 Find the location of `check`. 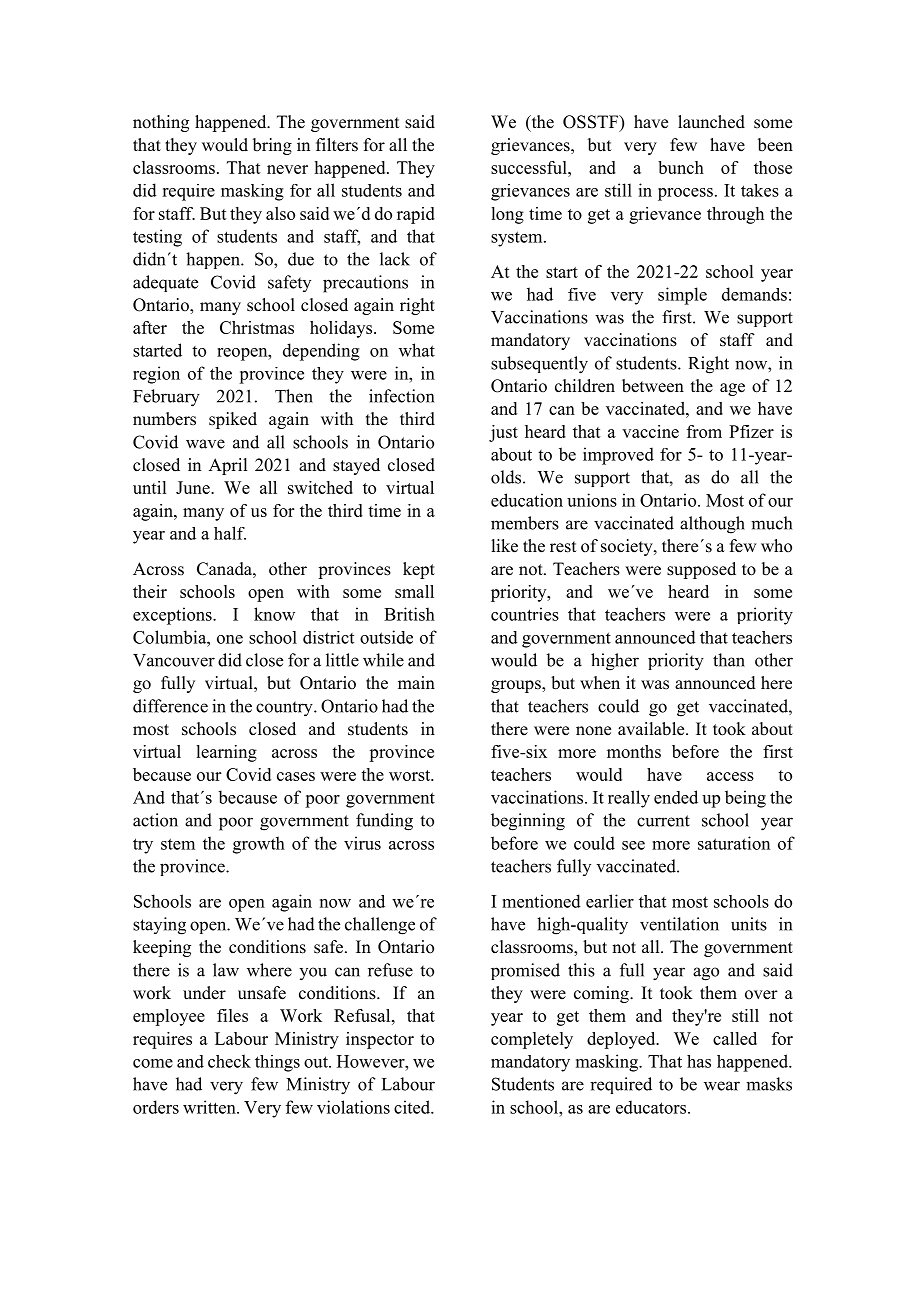

check is located at coordinates (229, 1061).
